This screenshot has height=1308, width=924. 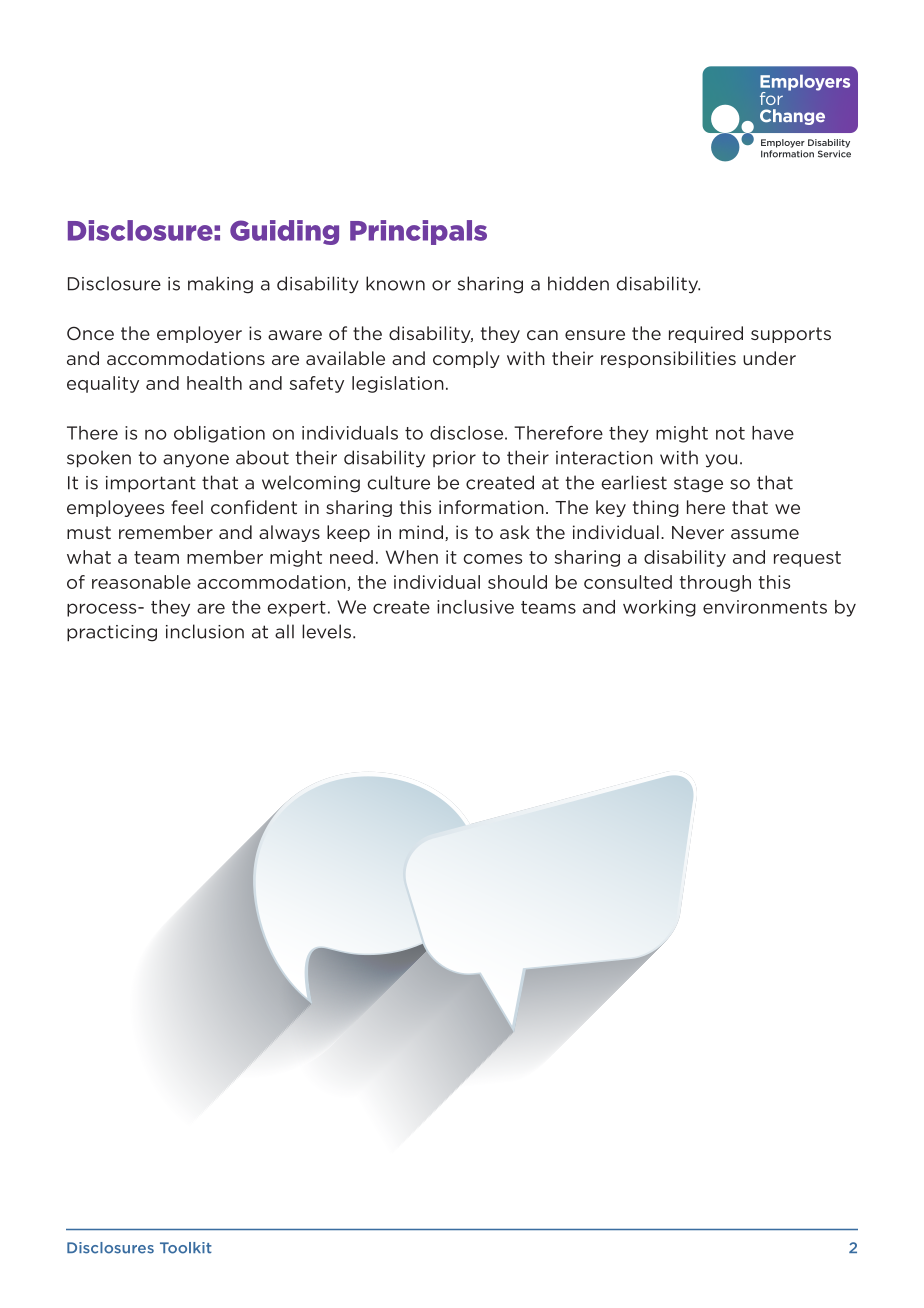 I want to click on Principals, so click(x=418, y=232).
